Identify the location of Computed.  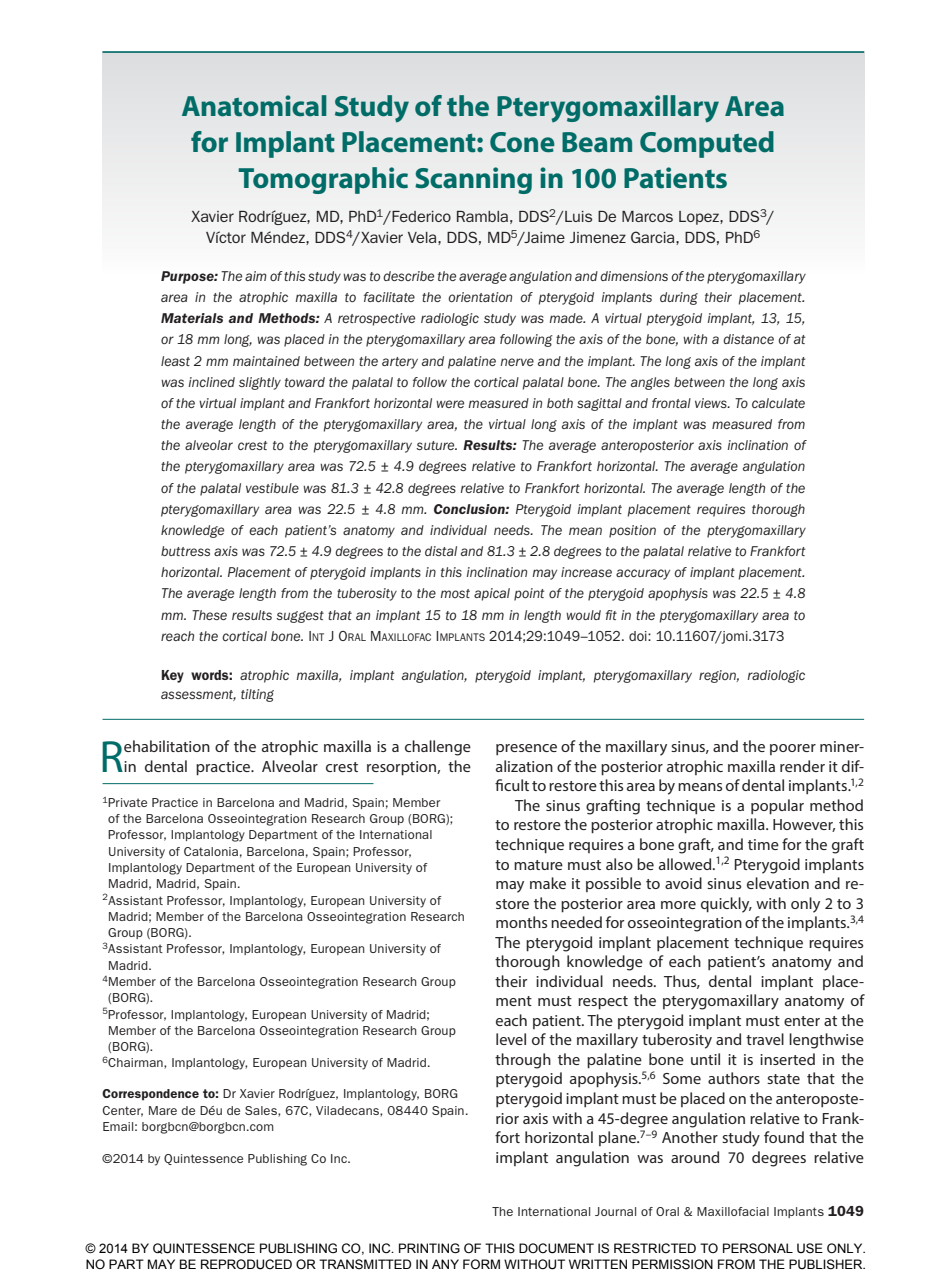
(707, 144).
